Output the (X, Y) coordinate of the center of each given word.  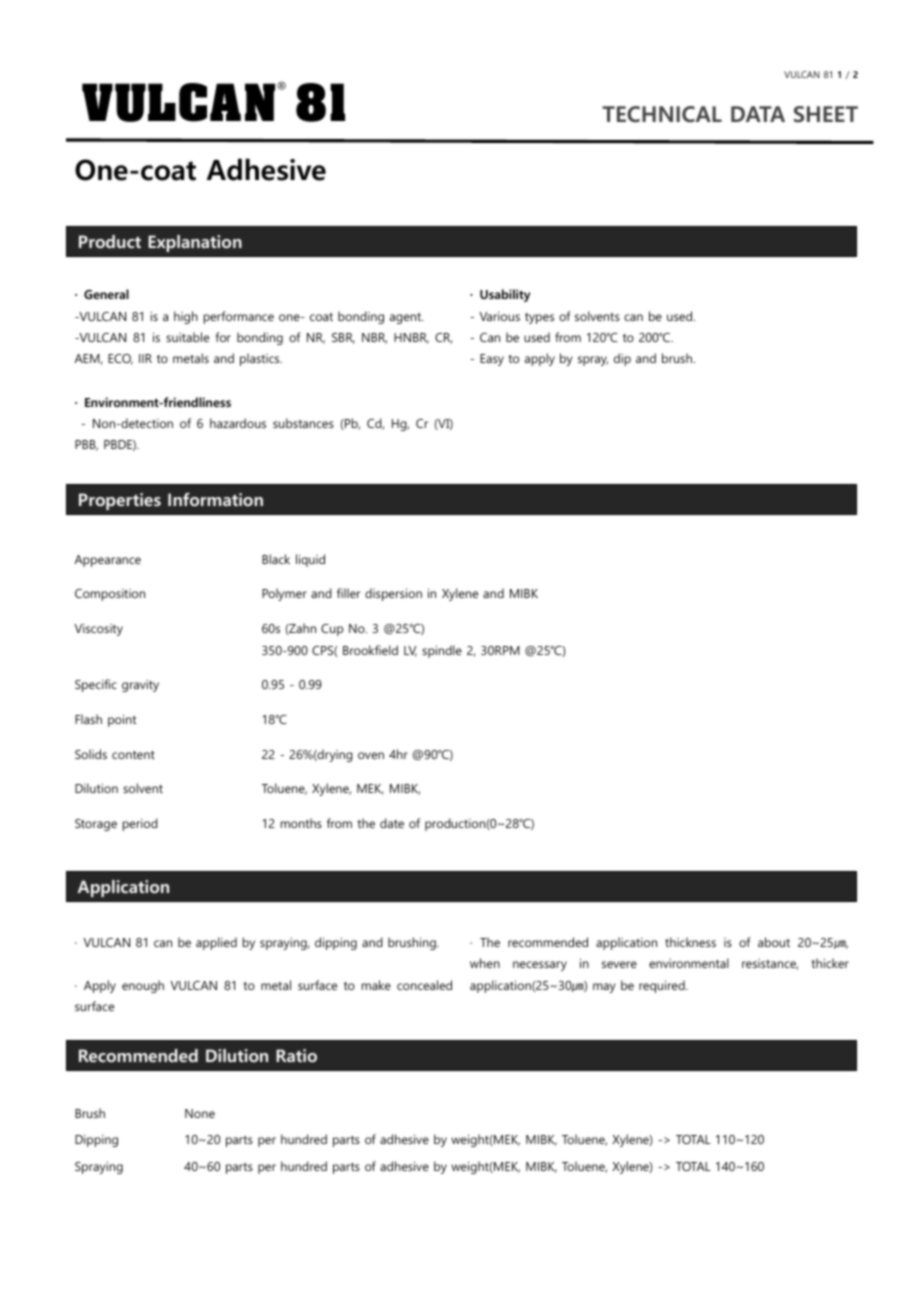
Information (215, 499)
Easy (492, 360)
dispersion (393, 594)
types (539, 318)
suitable (187, 337)
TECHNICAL (662, 114)
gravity (140, 685)
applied (216, 943)
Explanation (195, 243)
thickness (690, 942)
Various (499, 316)
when (485, 963)
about (774, 942)
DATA (758, 114)
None (200, 1113)
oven (371, 755)
